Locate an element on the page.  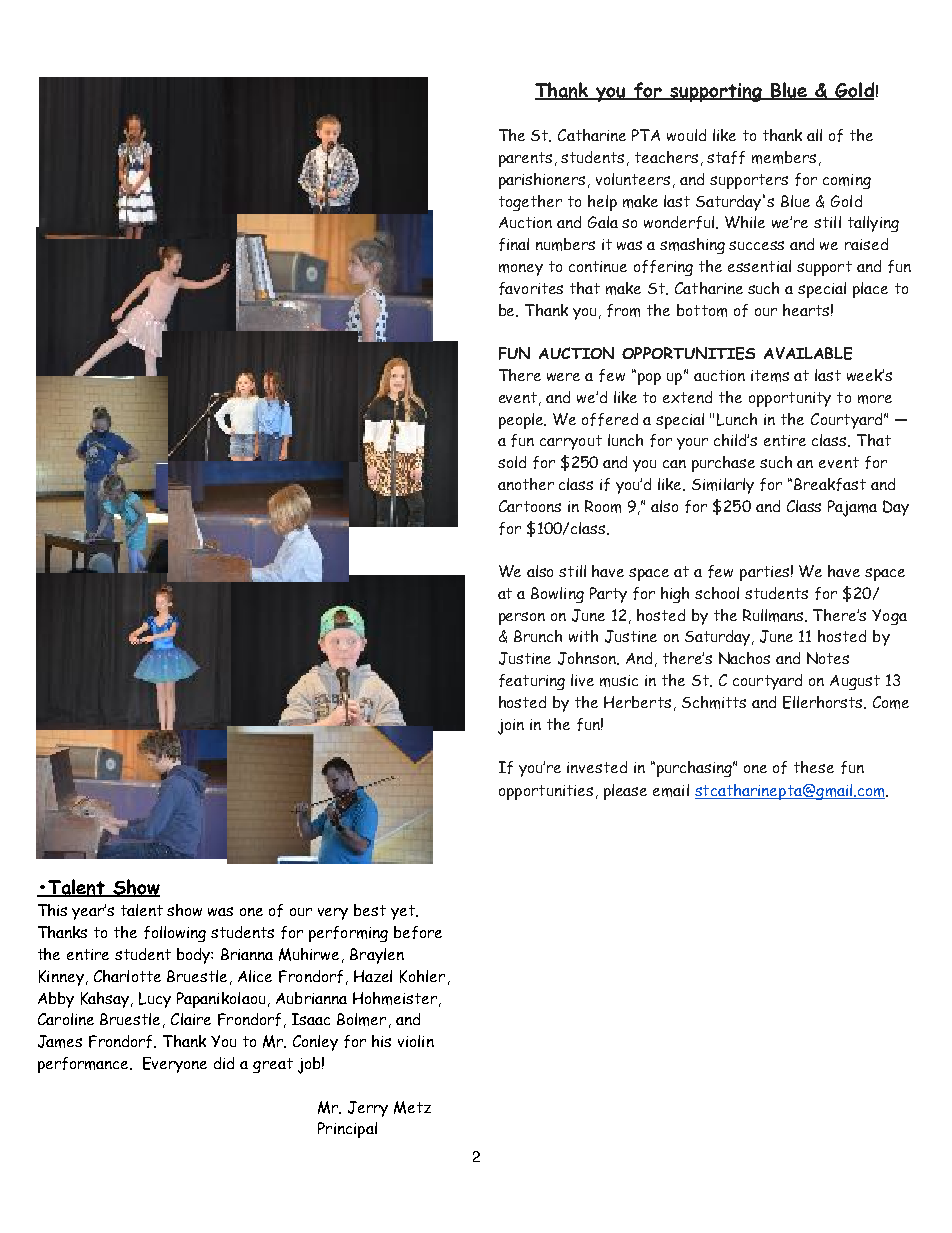
This is located at coordinates (52, 910).
